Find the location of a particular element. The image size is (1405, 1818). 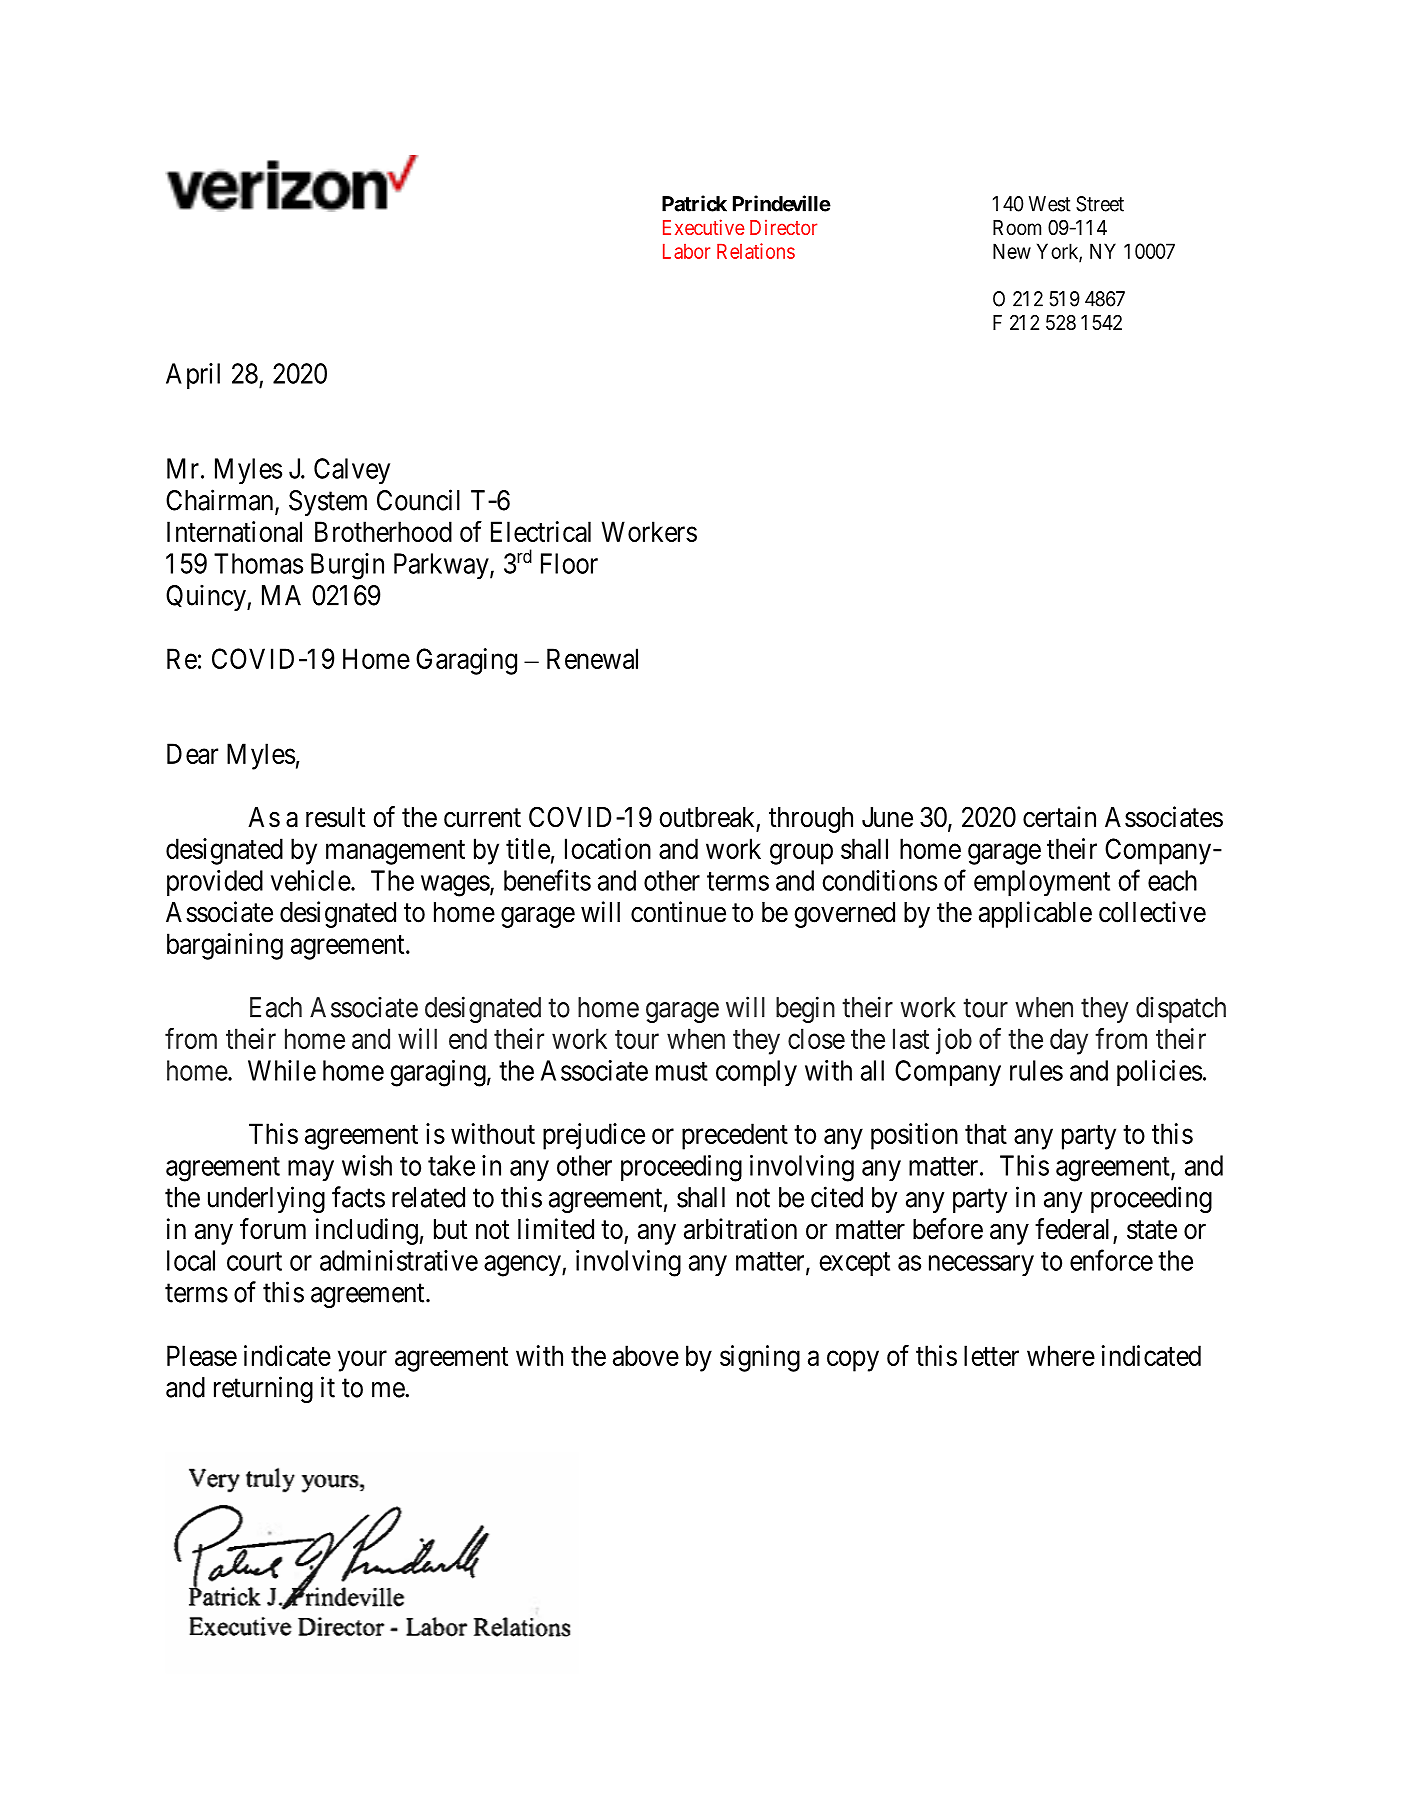

System is located at coordinates (328, 503).
